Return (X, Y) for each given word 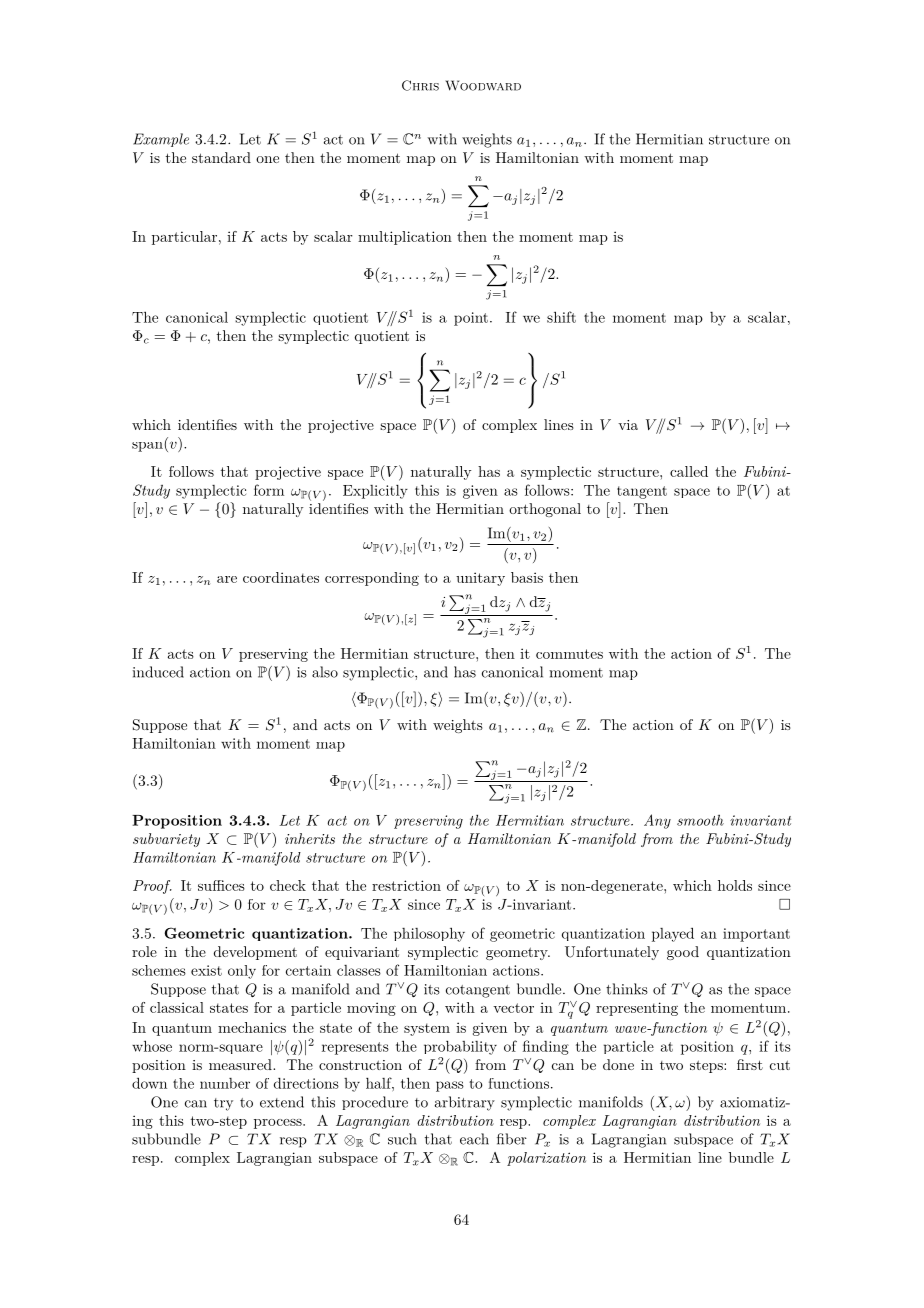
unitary (480, 579)
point (471, 319)
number (225, 1083)
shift (561, 317)
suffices (221, 885)
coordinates (281, 577)
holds (735, 885)
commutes (569, 654)
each (474, 1139)
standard (221, 157)
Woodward (483, 85)
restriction (406, 885)
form (269, 490)
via (628, 425)
